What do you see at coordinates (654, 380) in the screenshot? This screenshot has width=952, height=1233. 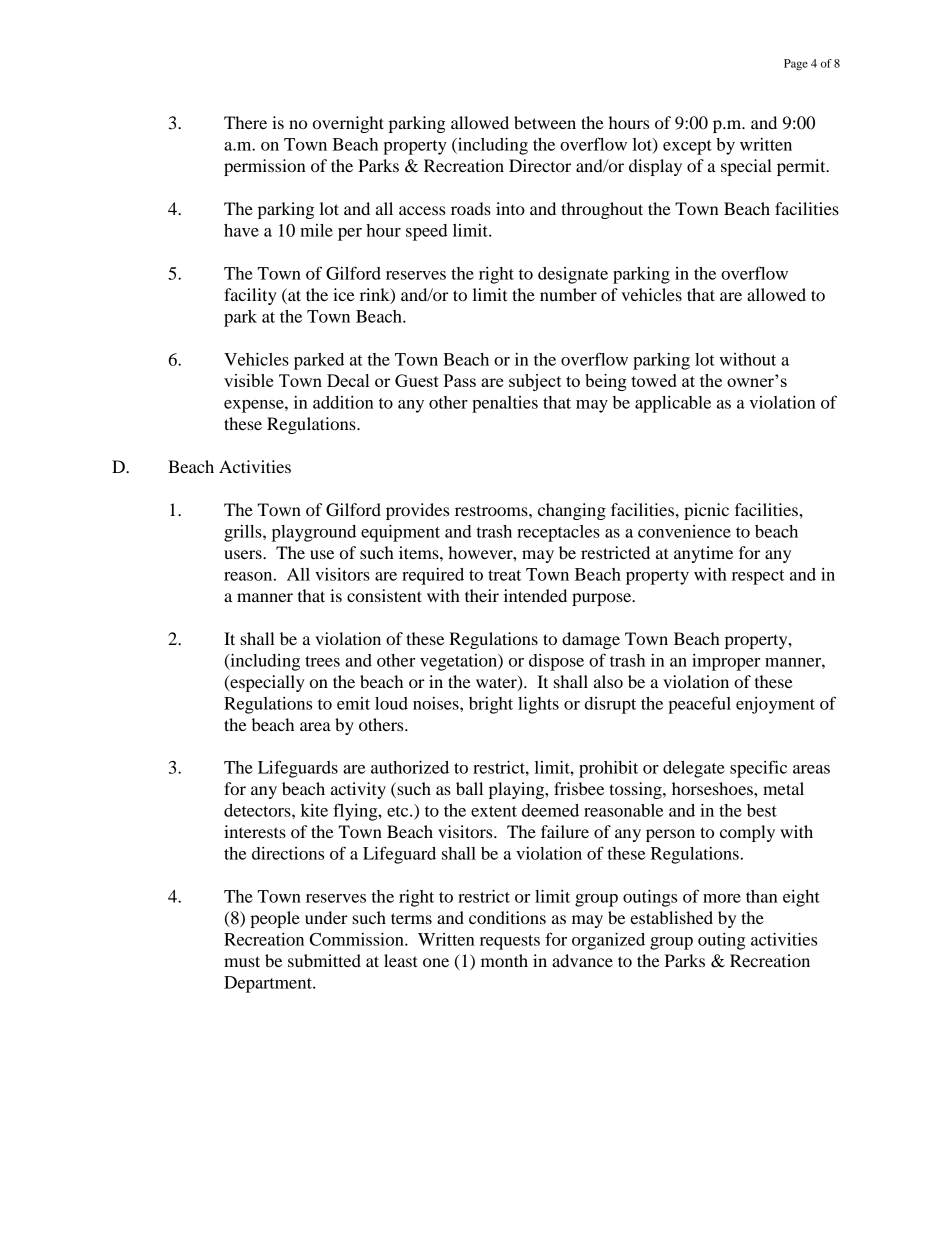 I see `towed` at bounding box center [654, 380].
